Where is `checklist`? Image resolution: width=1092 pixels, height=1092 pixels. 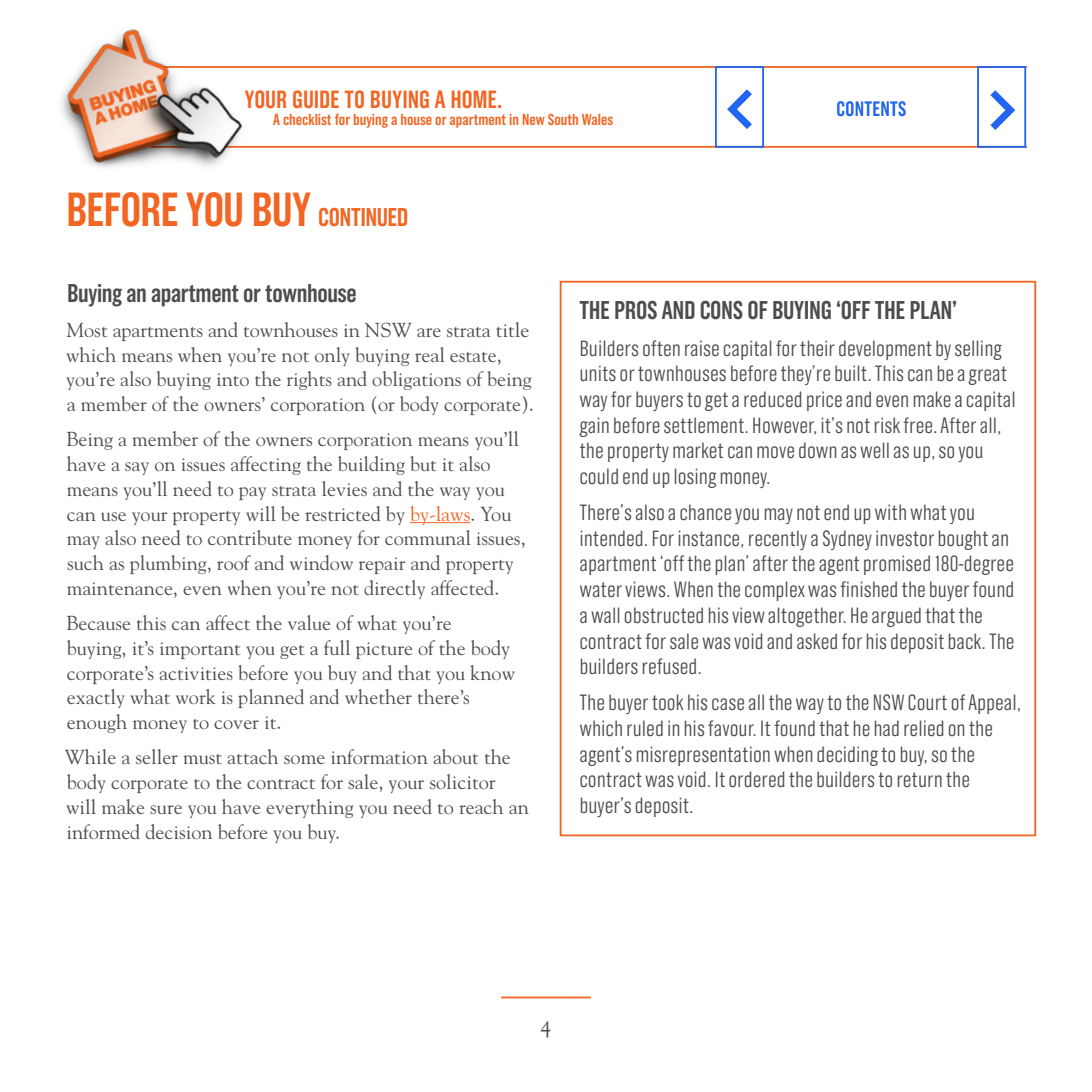
checklist is located at coordinates (307, 119).
